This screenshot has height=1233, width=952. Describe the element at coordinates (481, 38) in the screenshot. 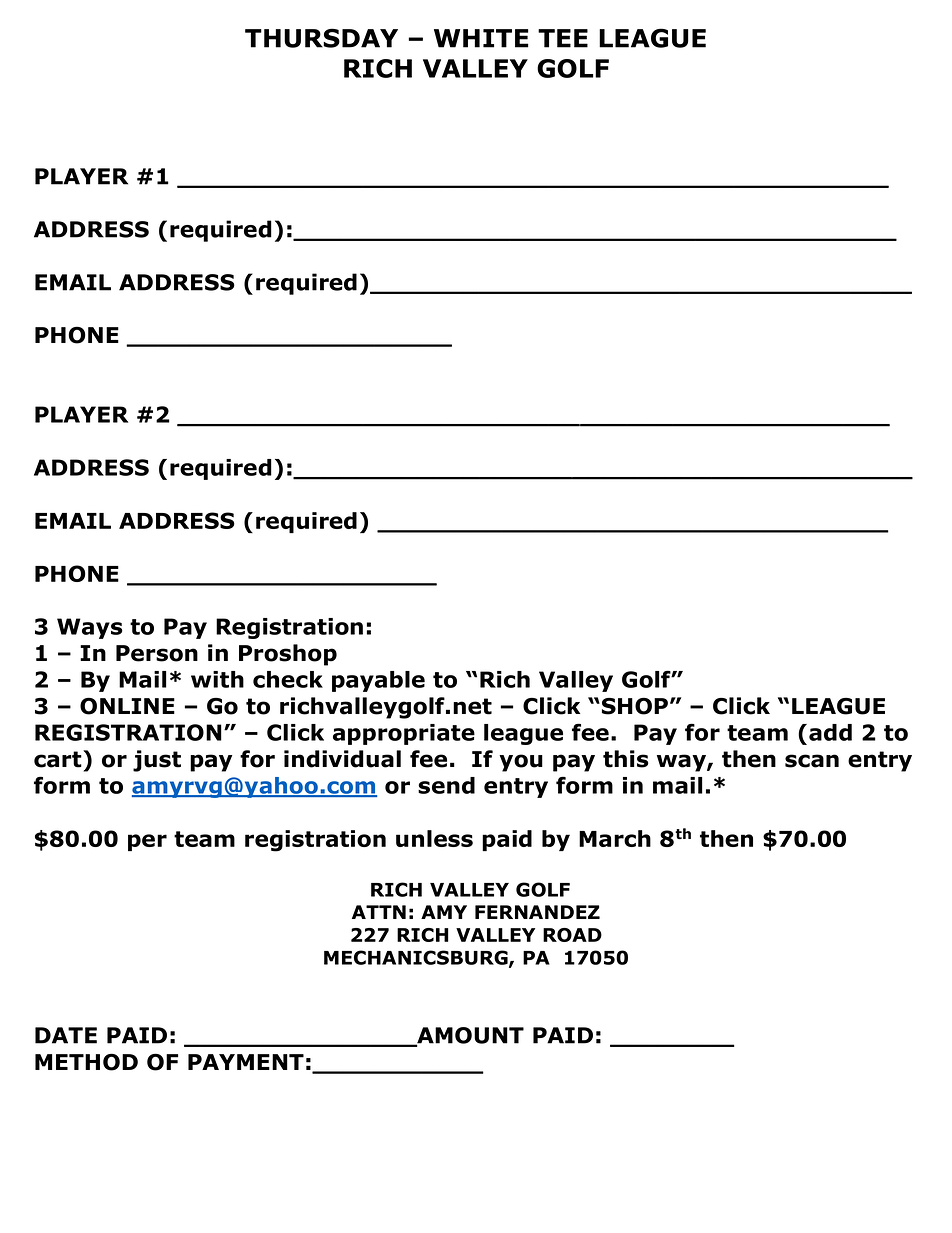

I see `WHITE` at that location.
